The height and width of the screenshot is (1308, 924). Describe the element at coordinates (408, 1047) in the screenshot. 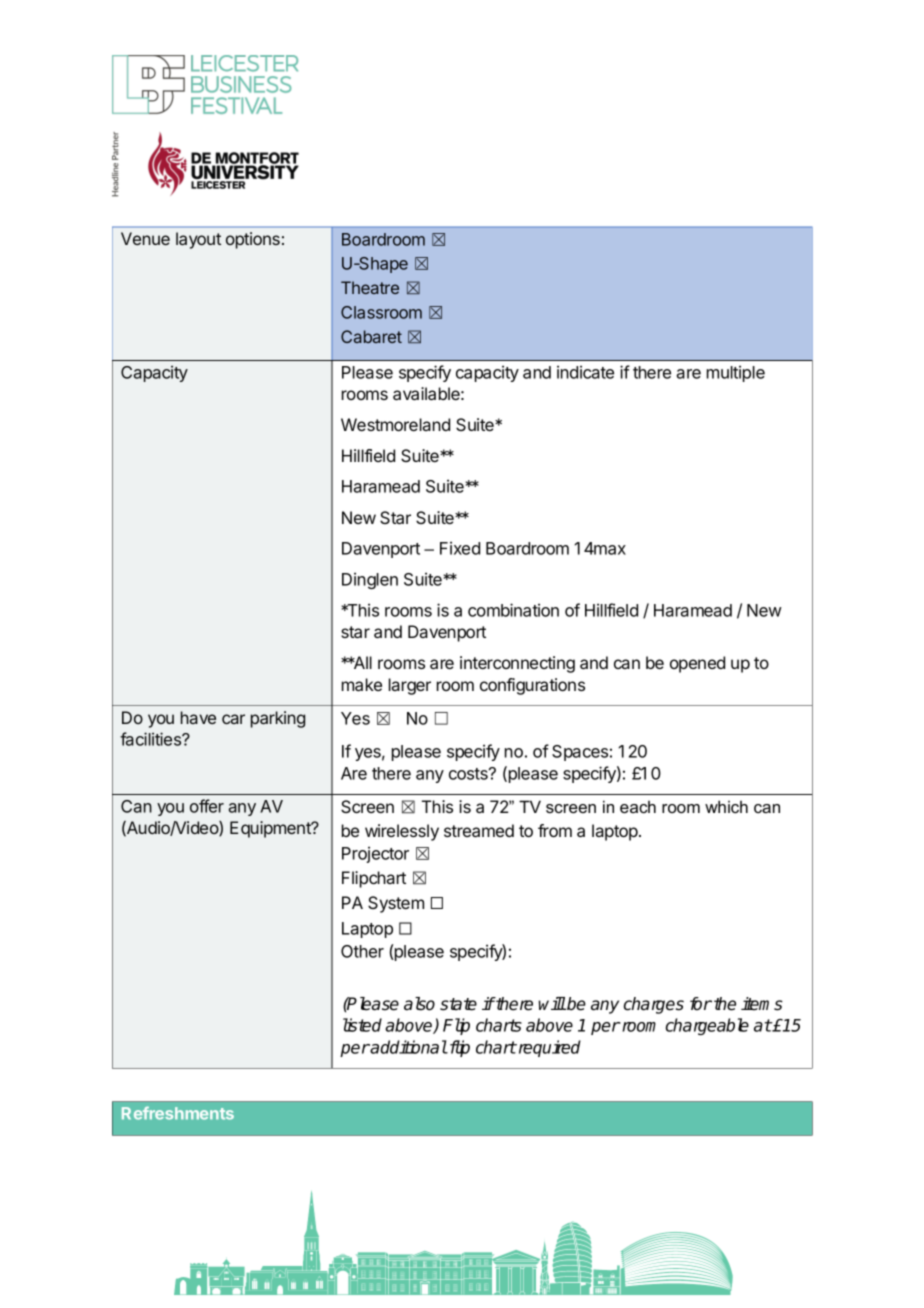

I see `additional` at that location.
